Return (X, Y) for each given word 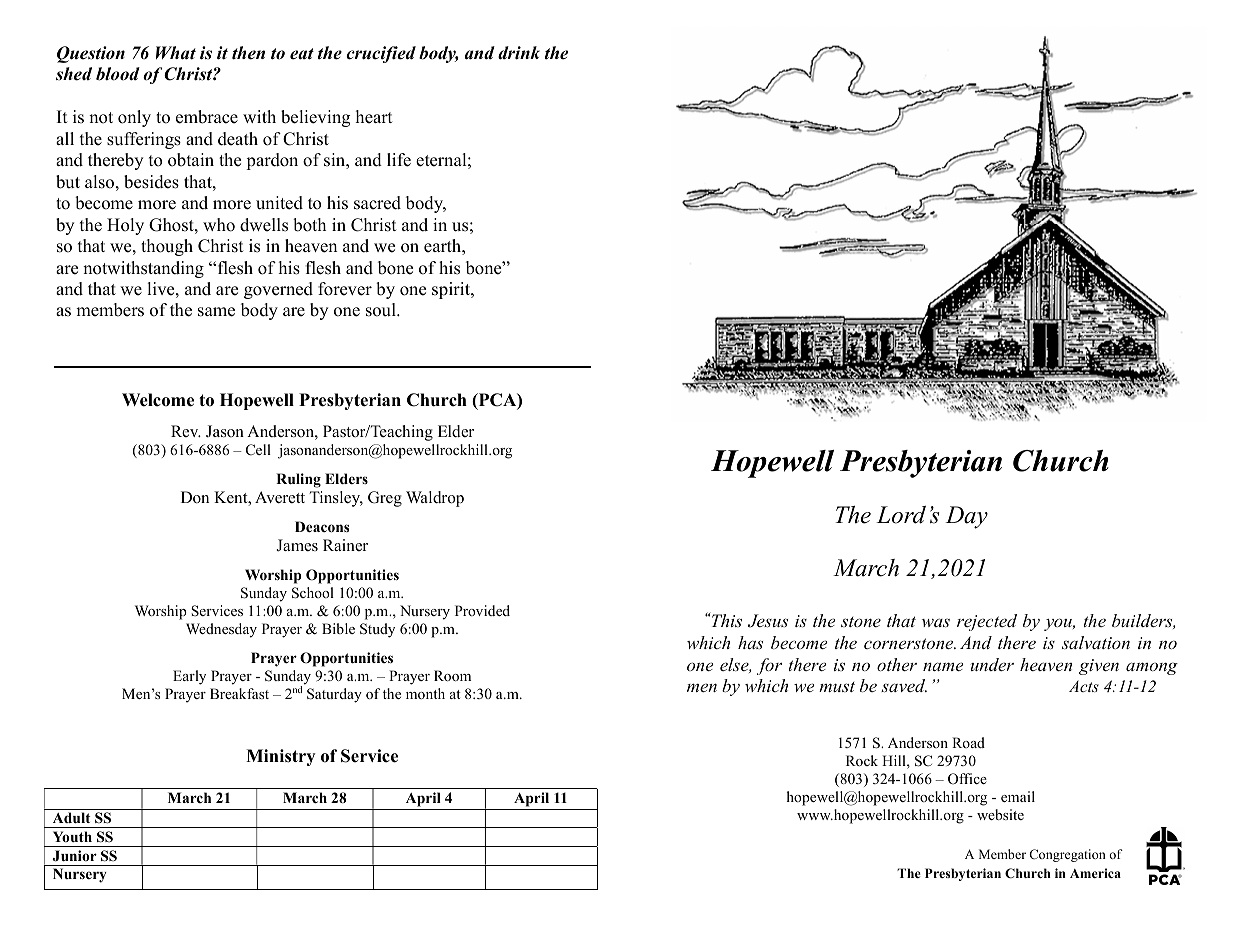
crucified (381, 54)
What (176, 53)
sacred (377, 203)
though (167, 247)
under (992, 664)
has (750, 642)
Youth (72, 836)
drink (519, 53)
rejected (987, 622)
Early (189, 677)
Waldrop (435, 499)
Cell (258, 450)
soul (382, 310)
